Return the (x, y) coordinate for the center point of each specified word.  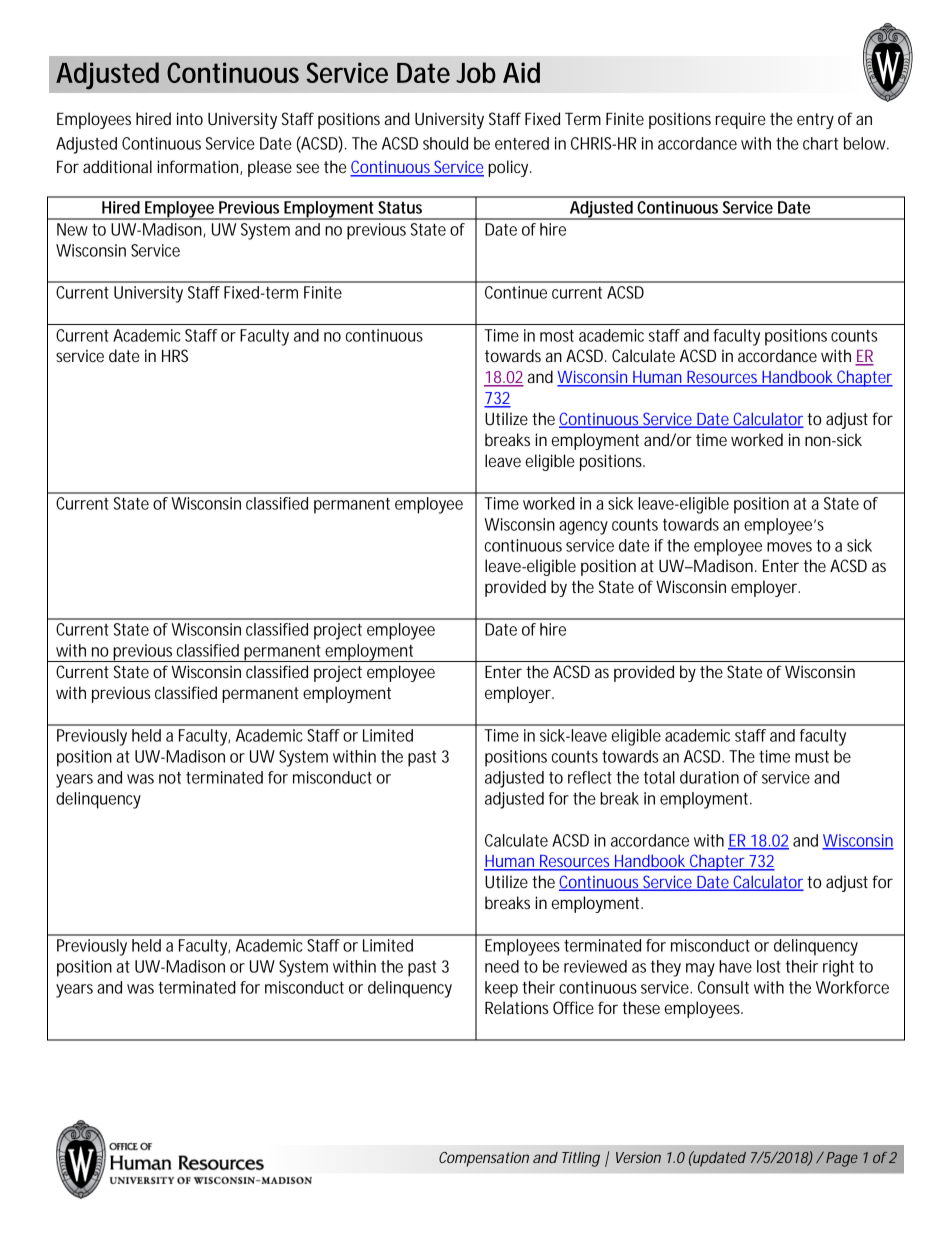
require (740, 120)
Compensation (484, 1159)
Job (476, 72)
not (170, 778)
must (812, 757)
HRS (175, 355)
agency (583, 528)
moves (789, 547)
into (190, 118)
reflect (590, 777)
